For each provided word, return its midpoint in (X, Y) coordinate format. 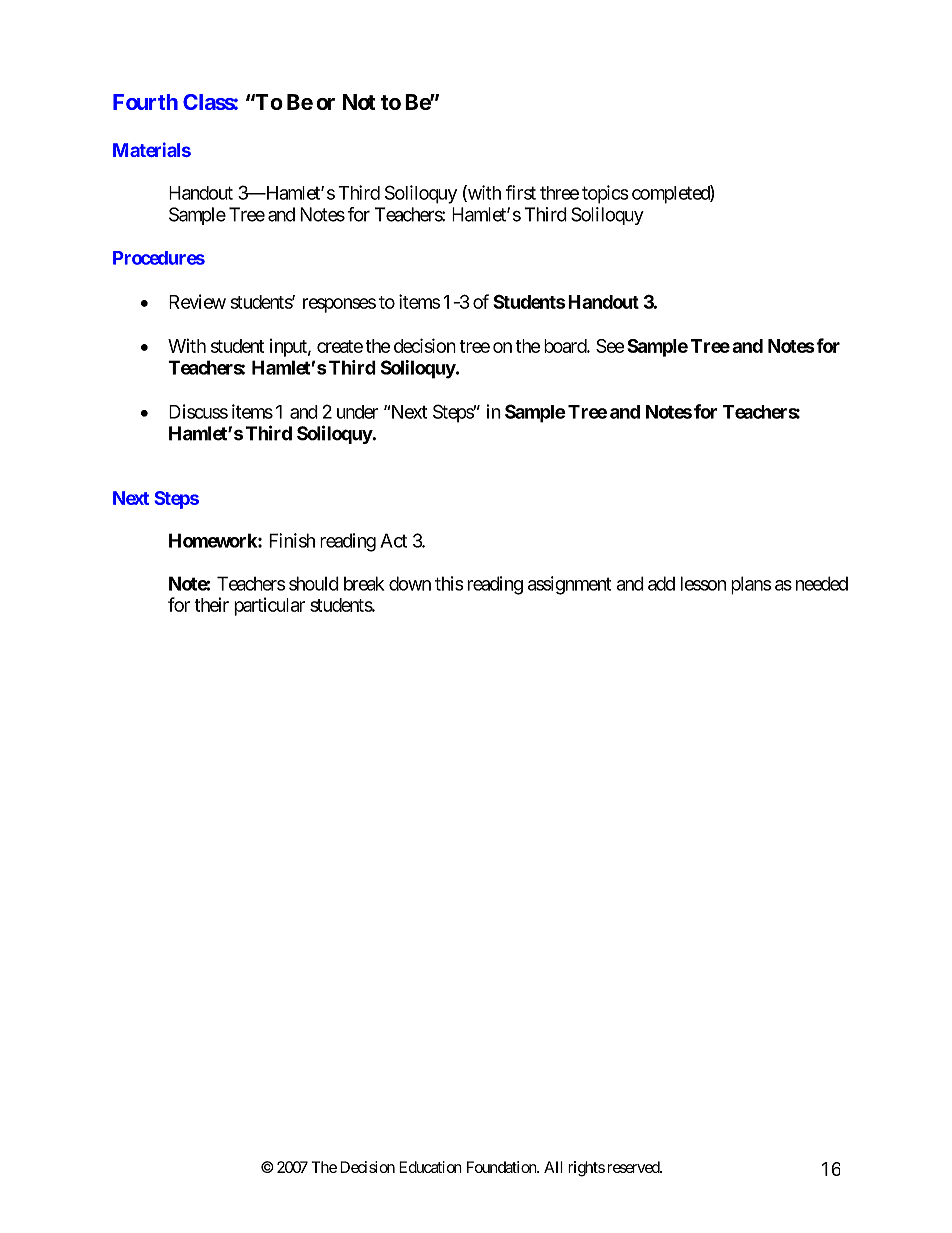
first (521, 192)
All (553, 1167)
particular (269, 606)
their (212, 604)
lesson (703, 583)
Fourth (145, 102)
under (357, 412)
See (610, 346)
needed (822, 583)
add (661, 583)
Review (197, 301)
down (410, 583)
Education (430, 1167)
